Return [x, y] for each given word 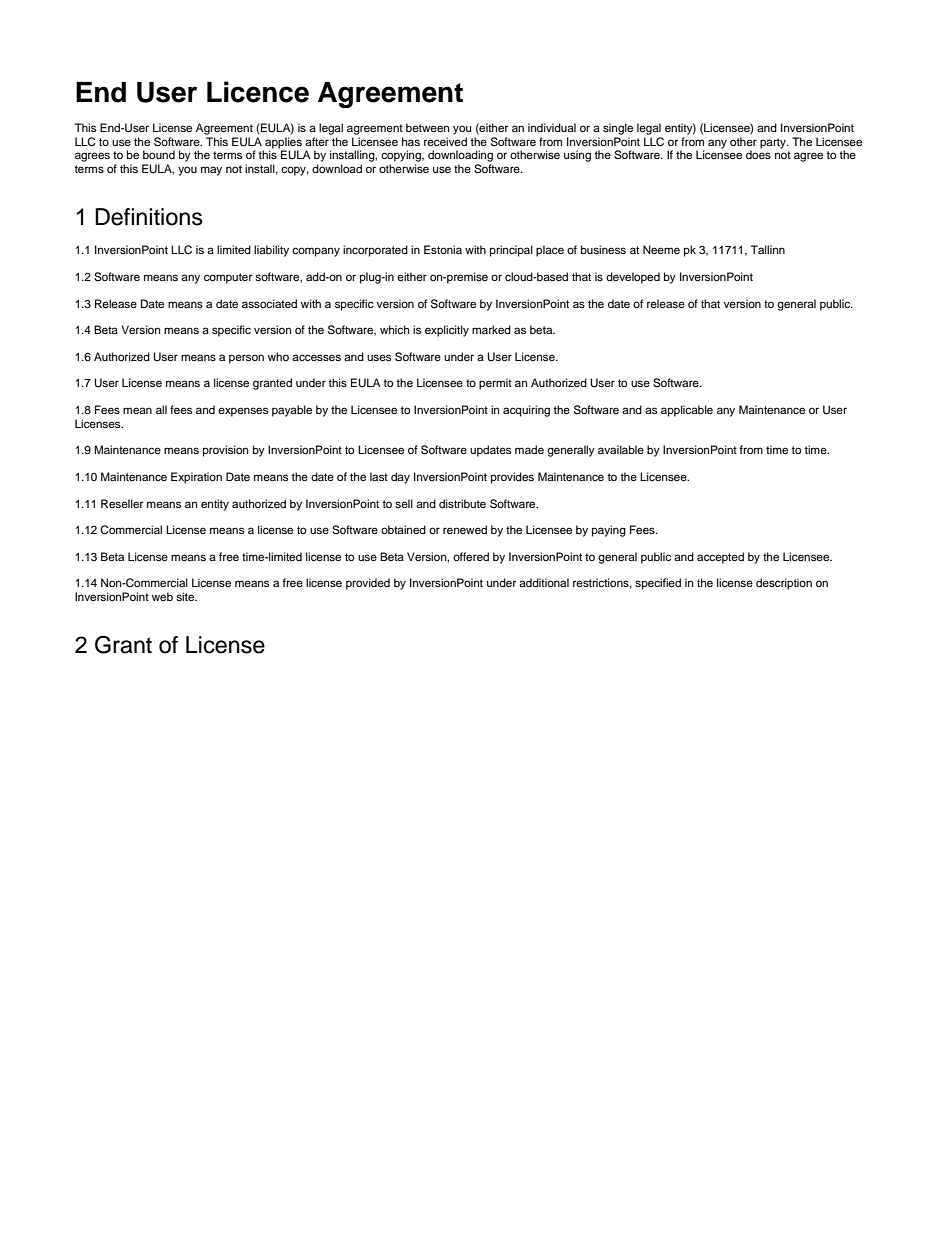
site [186, 596]
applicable [687, 411]
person [246, 359]
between [427, 127]
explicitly [447, 331]
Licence [258, 92]
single [618, 129]
